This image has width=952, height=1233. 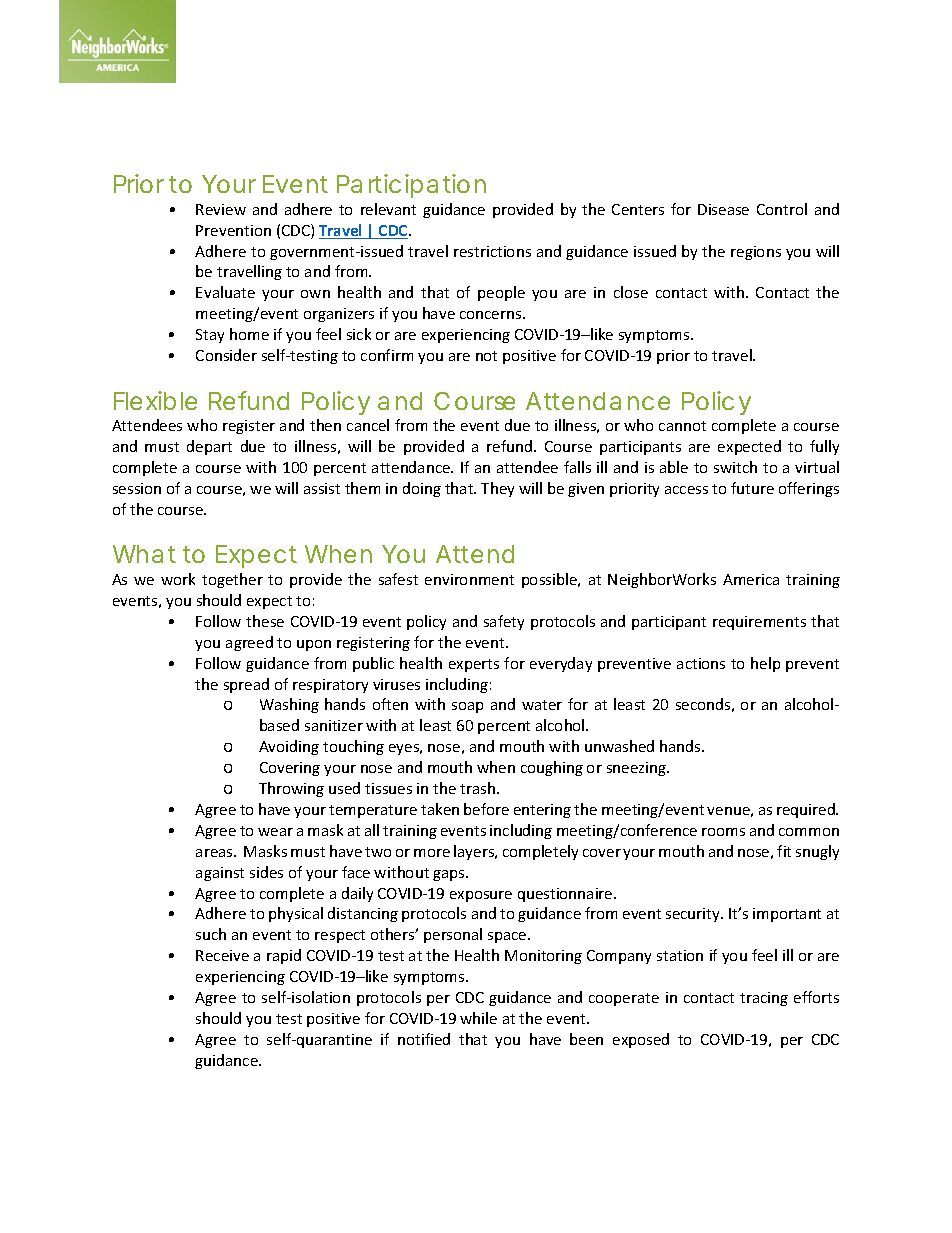 What do you see at coordinates (222, 955) in the image?
I see `Receive` at bounding box center [222, 955].
